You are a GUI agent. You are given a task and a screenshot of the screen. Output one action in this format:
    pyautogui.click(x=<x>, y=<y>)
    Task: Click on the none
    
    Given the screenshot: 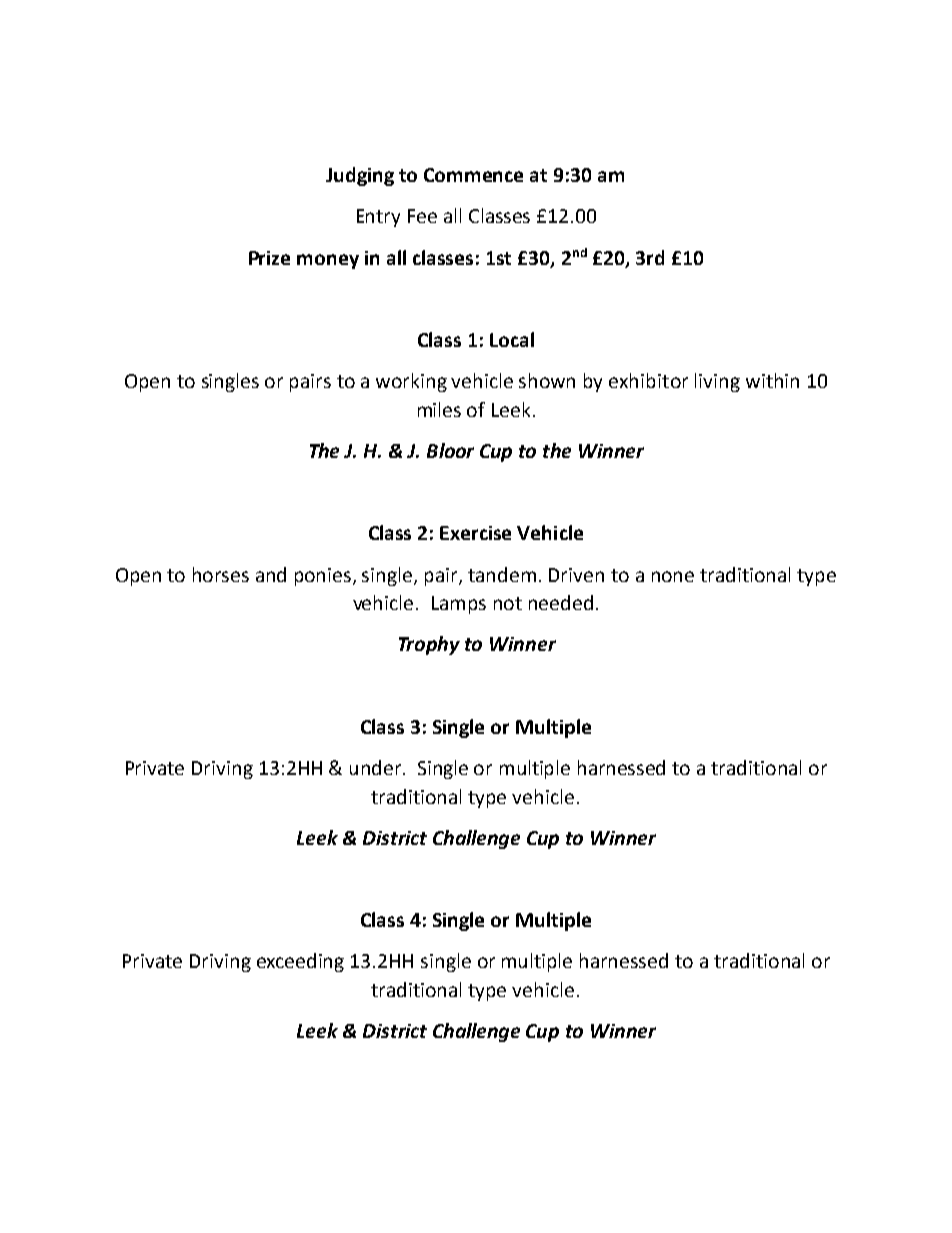 What is the action you would take?
    pyautogui.click(x=673, y=576)
